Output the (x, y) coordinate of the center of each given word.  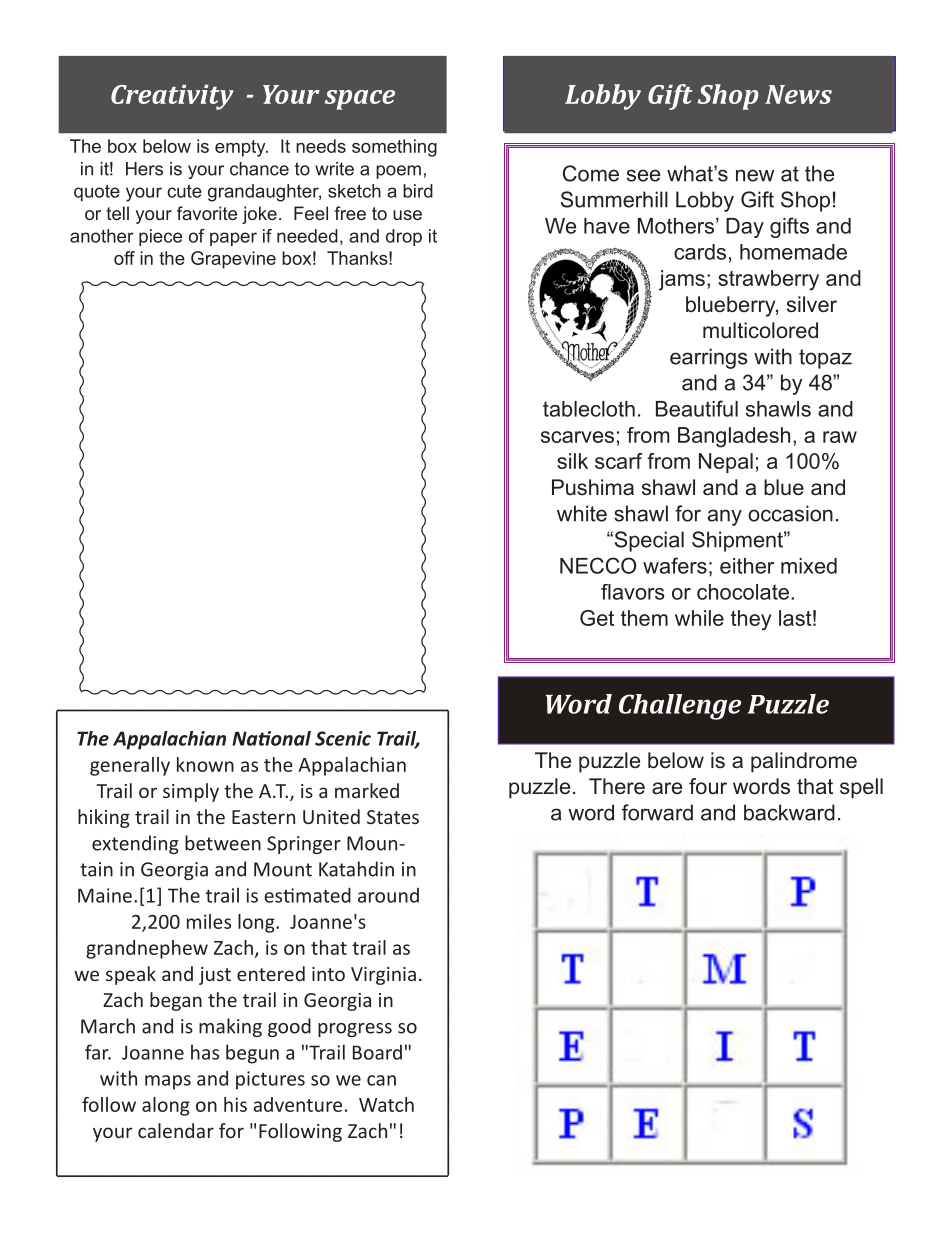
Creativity (172, 97)
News (798, 94)
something (394, 148)
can (381, 1080)
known (205, 764)
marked (367, 790)
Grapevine (233, 260)
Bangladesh (734, 437)
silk (572, 461)
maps (168, 1082)
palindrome (804, 762)
